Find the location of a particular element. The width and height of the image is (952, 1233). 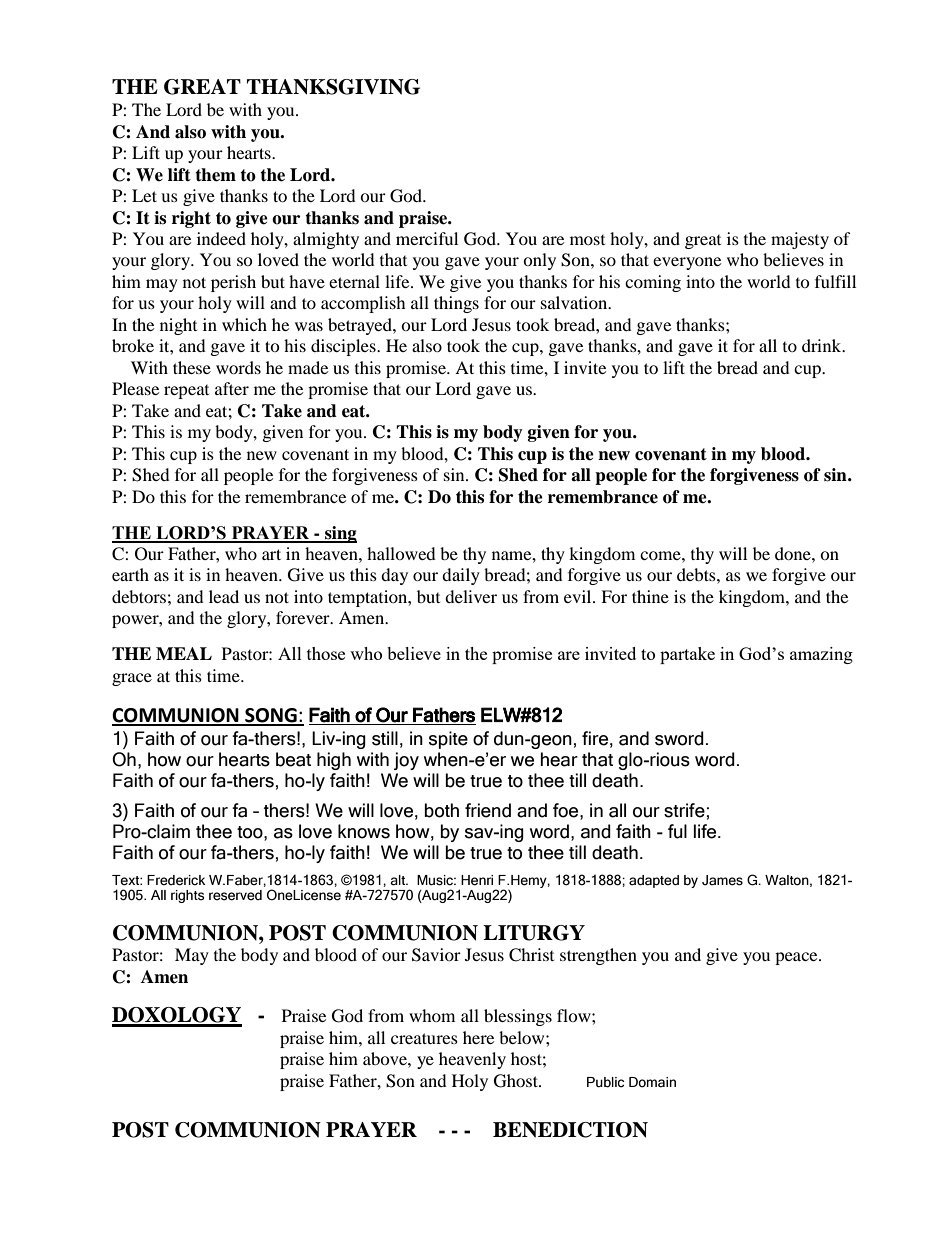

merciful is located at coordinates (427, 238).
